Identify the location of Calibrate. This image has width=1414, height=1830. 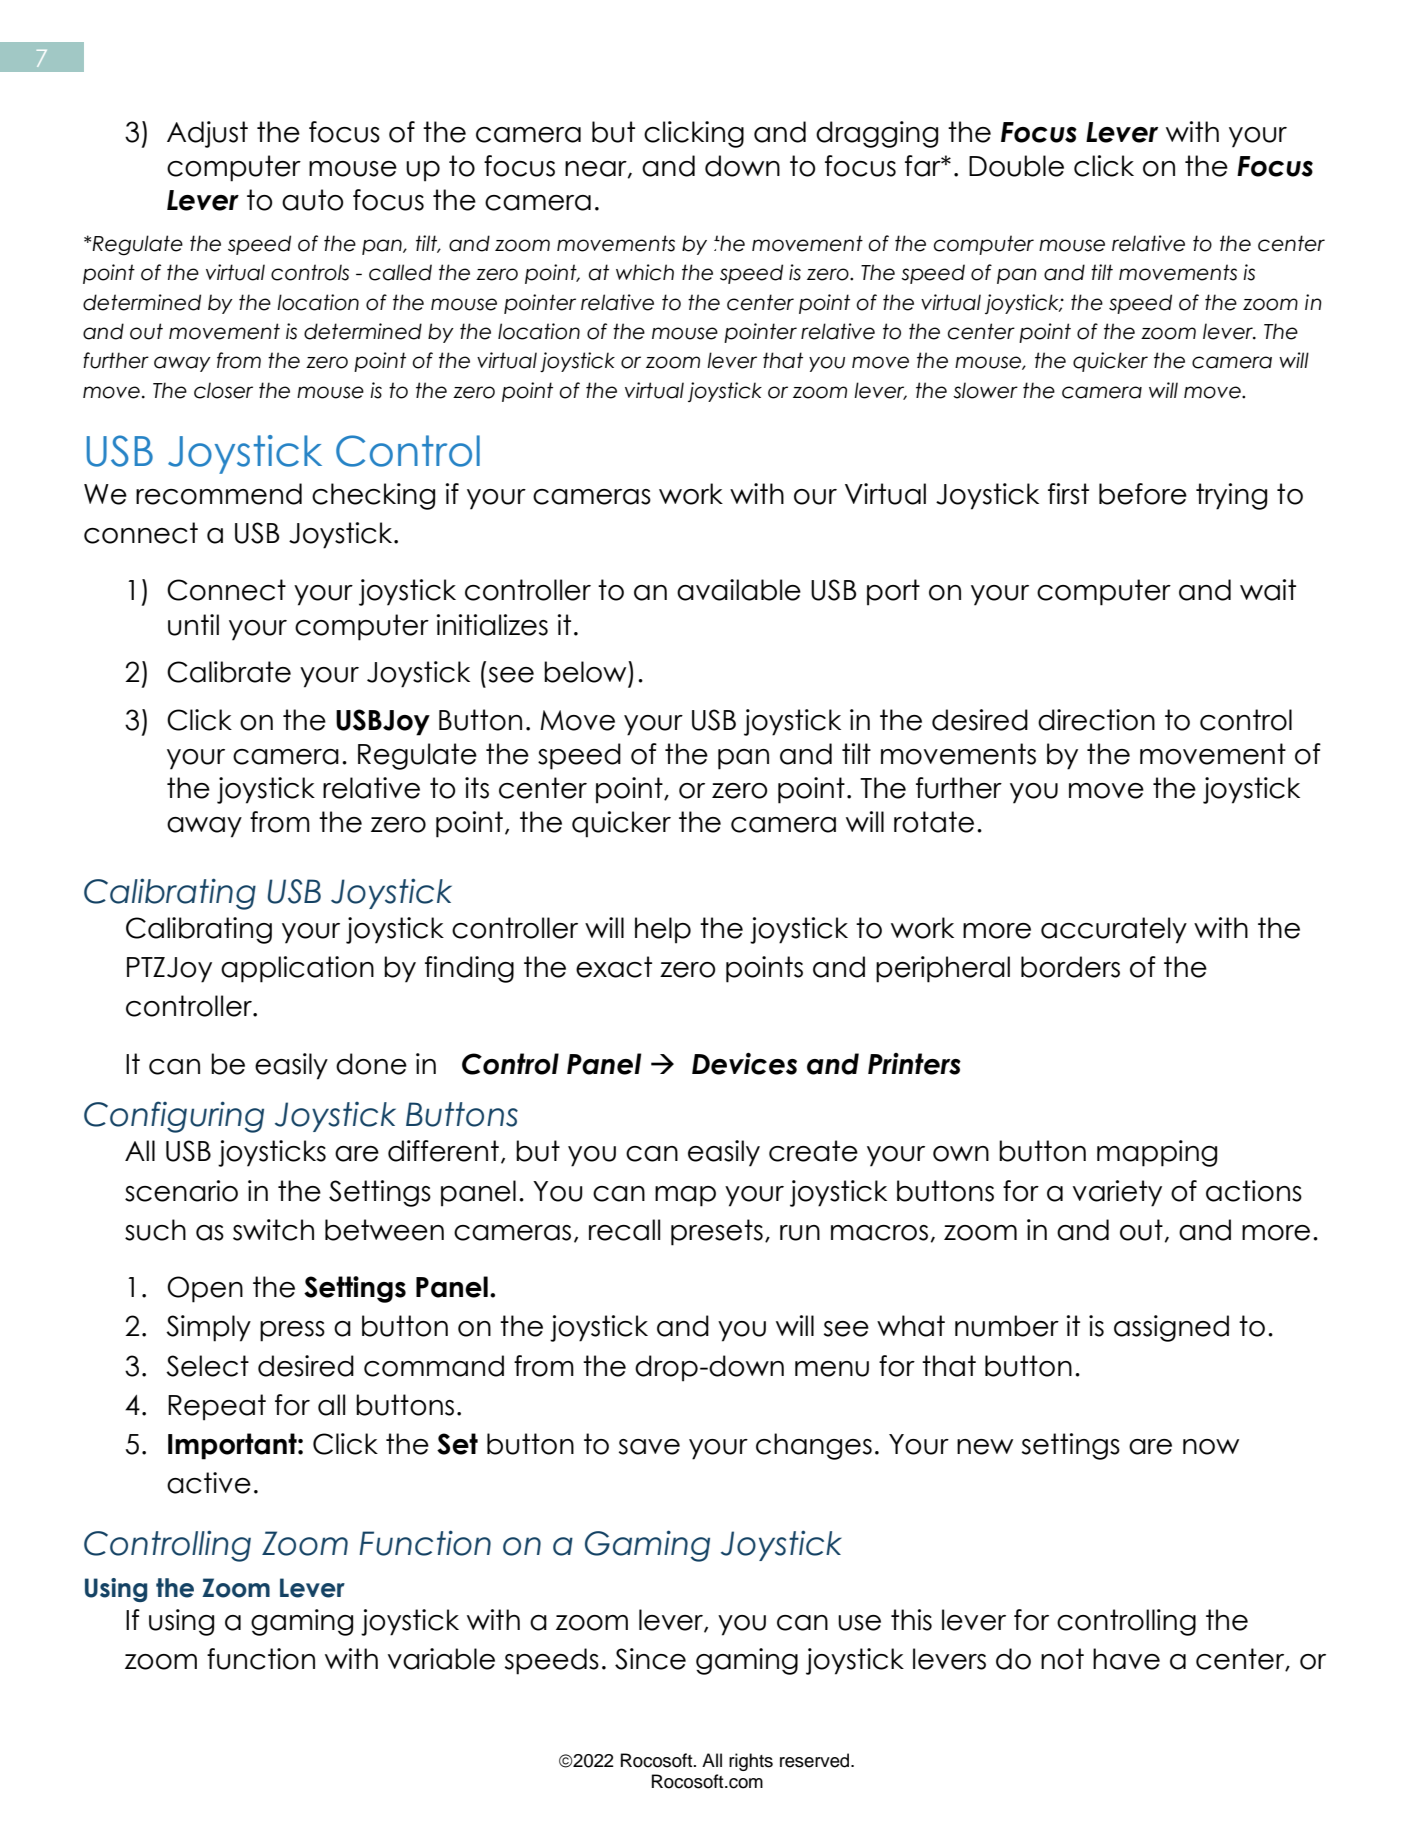
(229, 672).
